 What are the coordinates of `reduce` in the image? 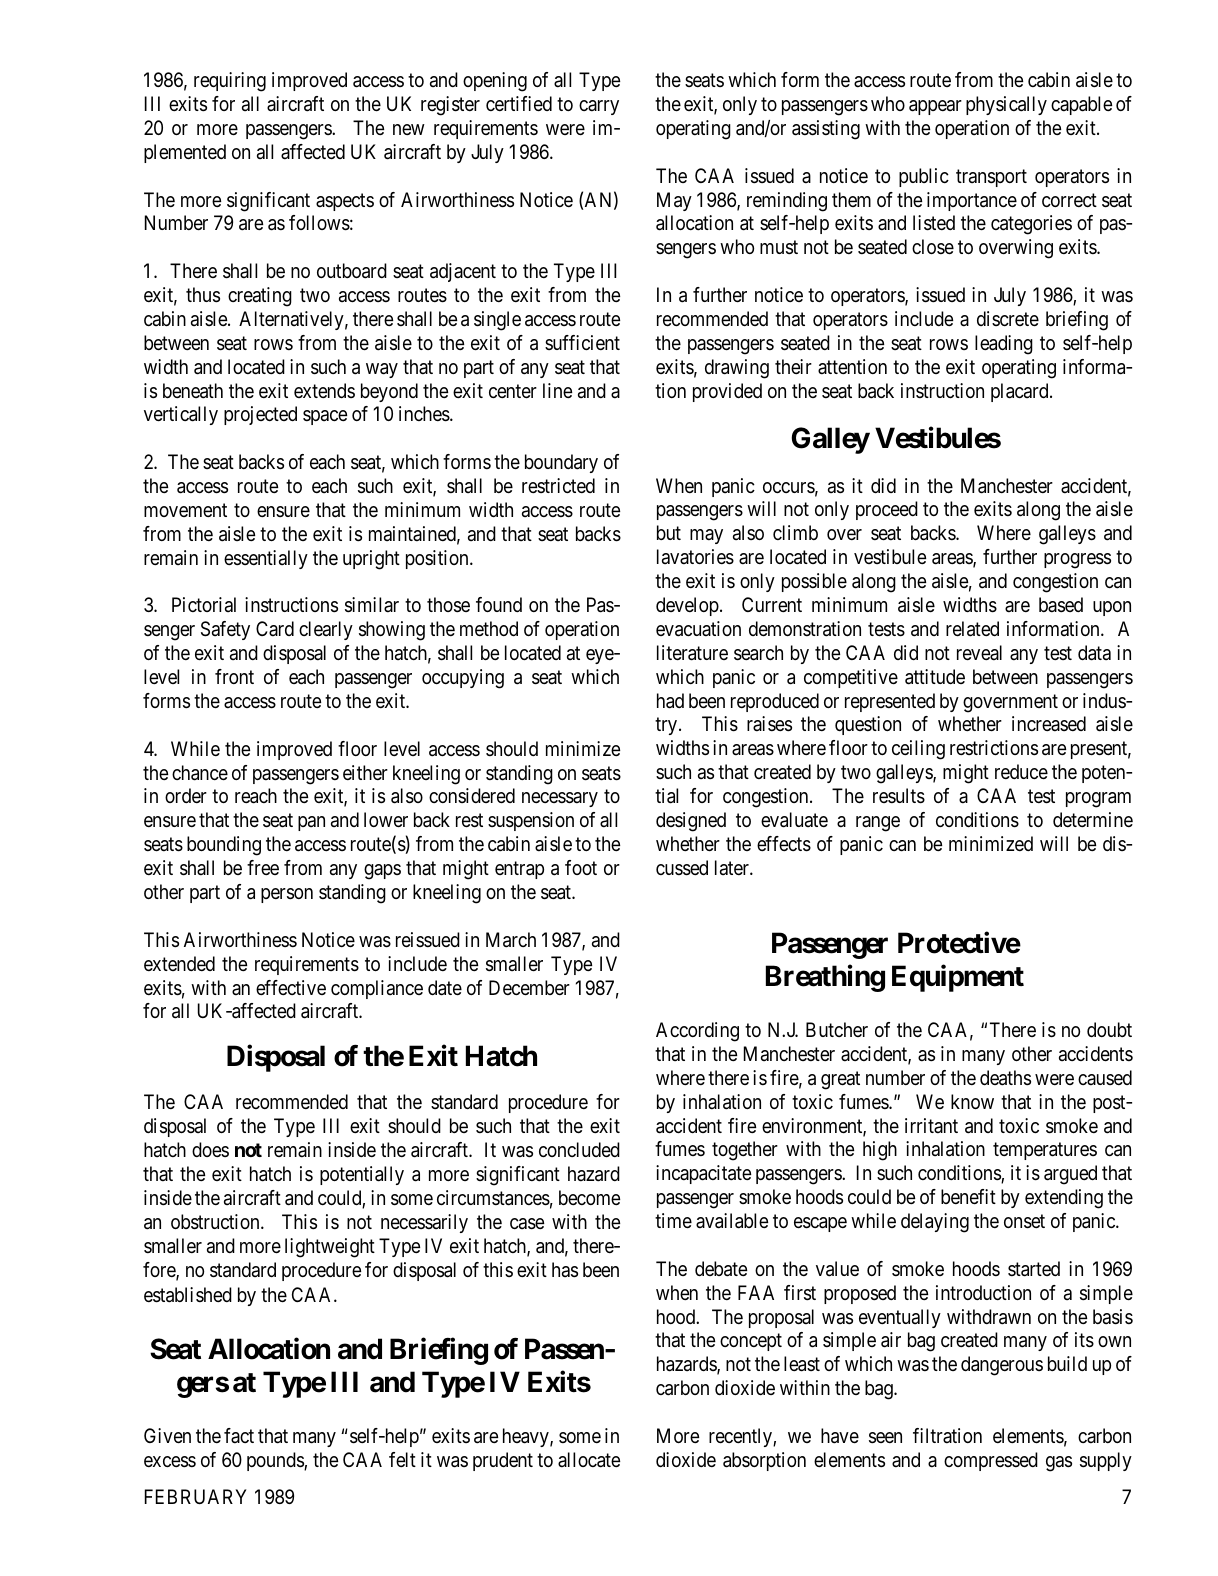 It's located at (1021, 772).
